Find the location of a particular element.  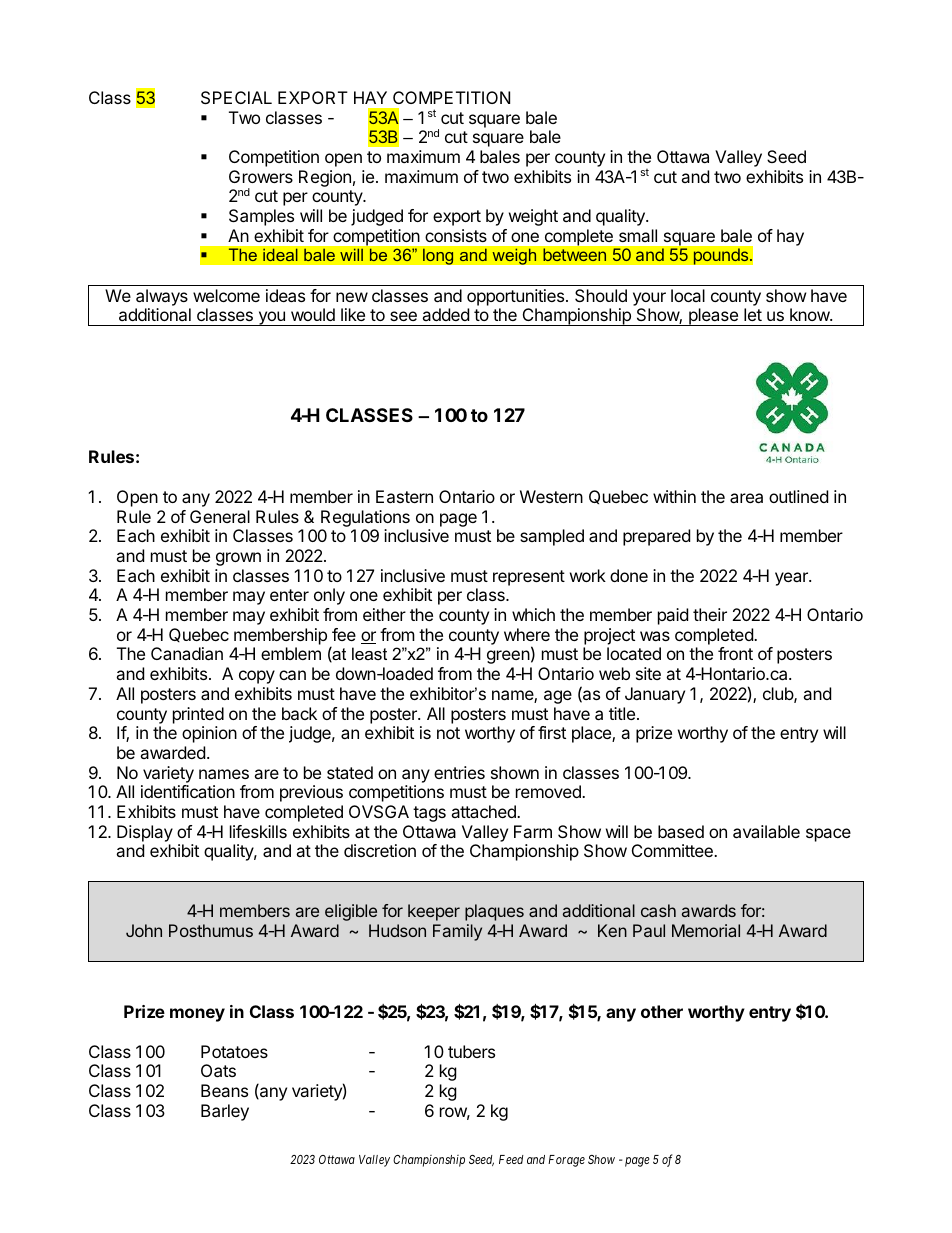

front is located at coordinates (735, 653).
